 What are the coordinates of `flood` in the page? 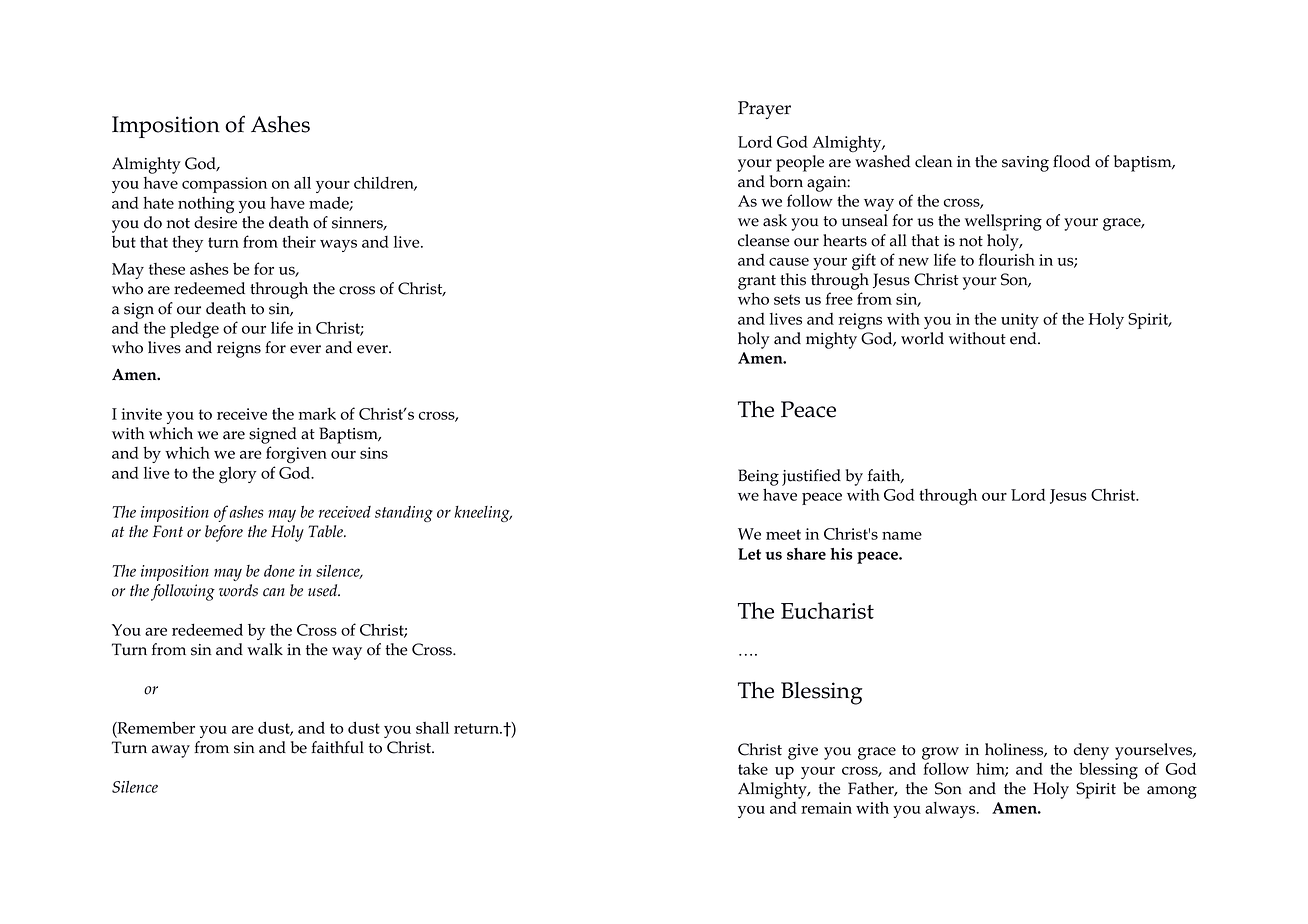 It's located at (1071, 161).
